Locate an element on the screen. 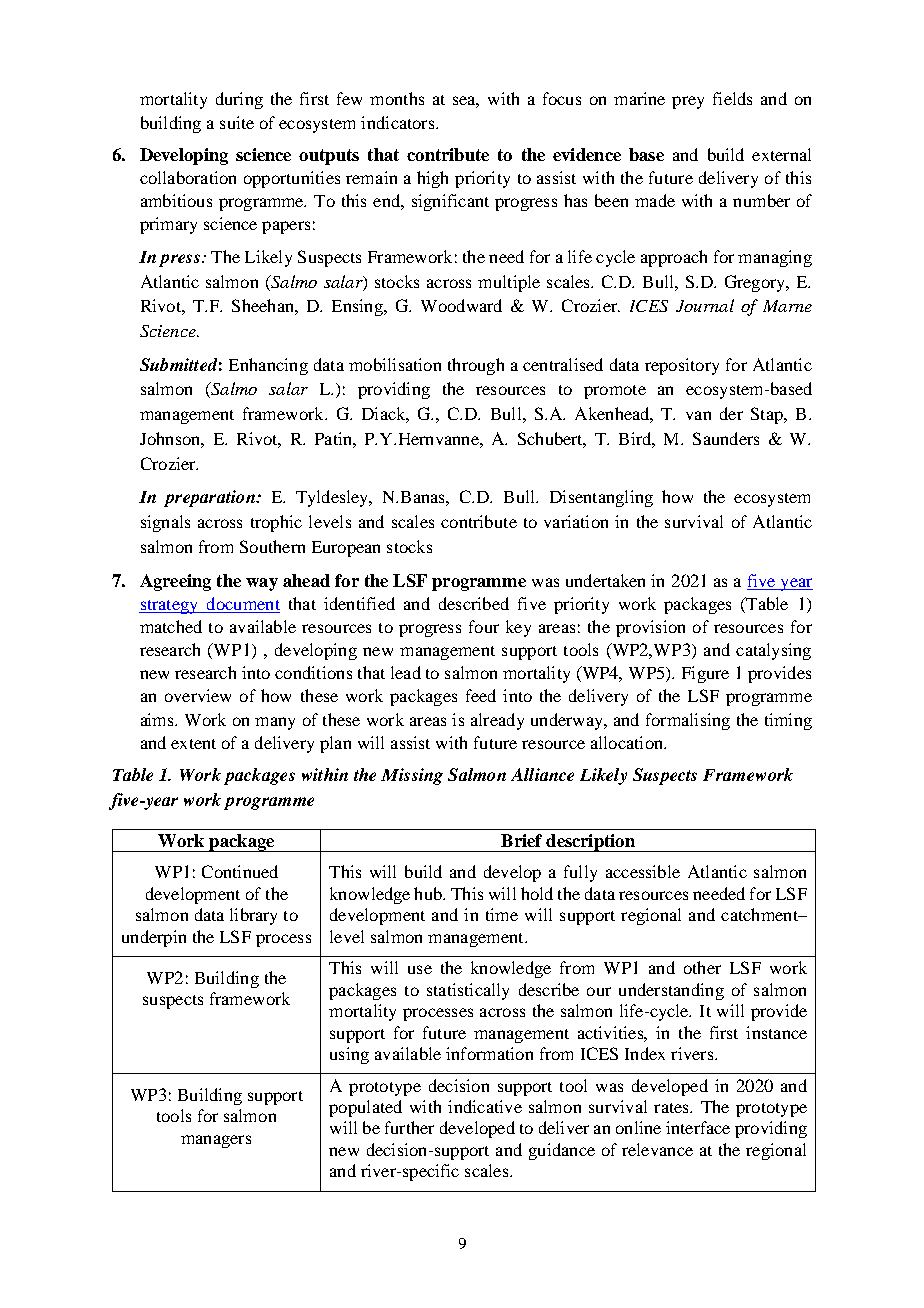 This screenshot has width=924, height=1308. indicative is located at coordinates (485, 1106).
